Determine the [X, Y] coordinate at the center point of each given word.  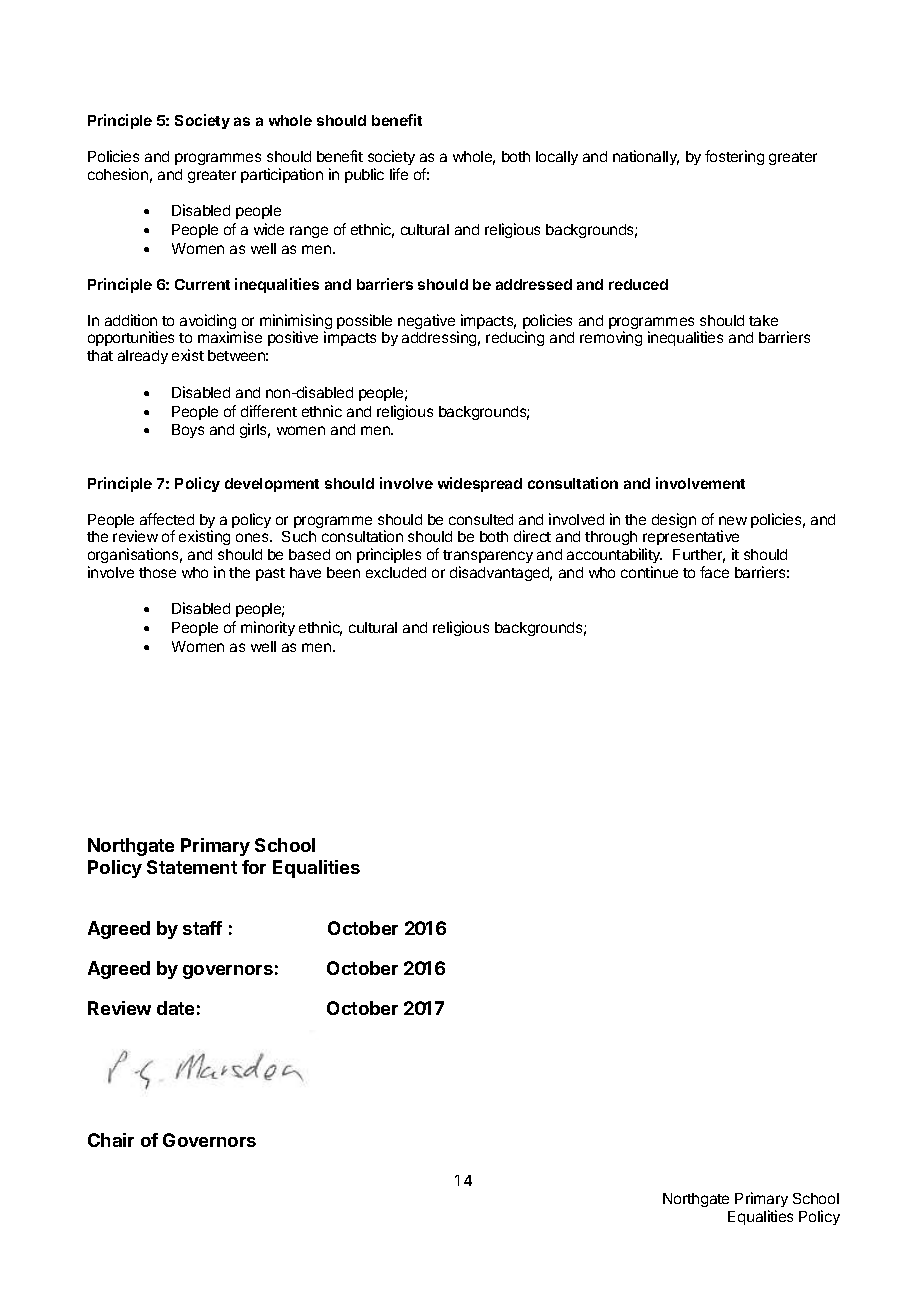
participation [282, 175]
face [714, 572]
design [674, 520]
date [175, 1008]
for [254, 867]
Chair [111, 1140]
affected [167, 519]
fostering [734, 157]
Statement [192, 867]
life [399, 174]
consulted [481, 519]
